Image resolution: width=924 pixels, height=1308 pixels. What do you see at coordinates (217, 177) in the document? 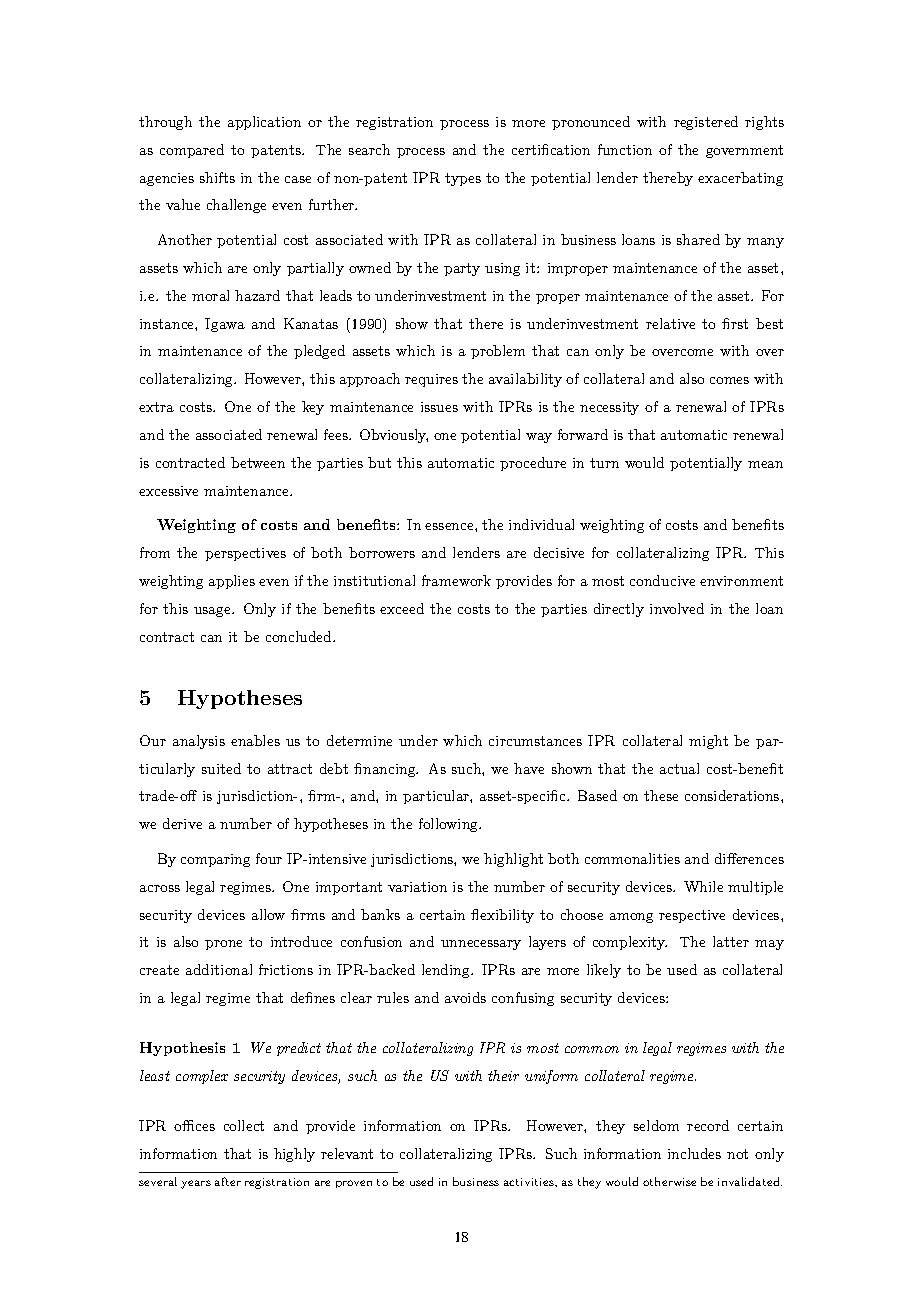
I see `shifts` at bounding box center [217, 177].
